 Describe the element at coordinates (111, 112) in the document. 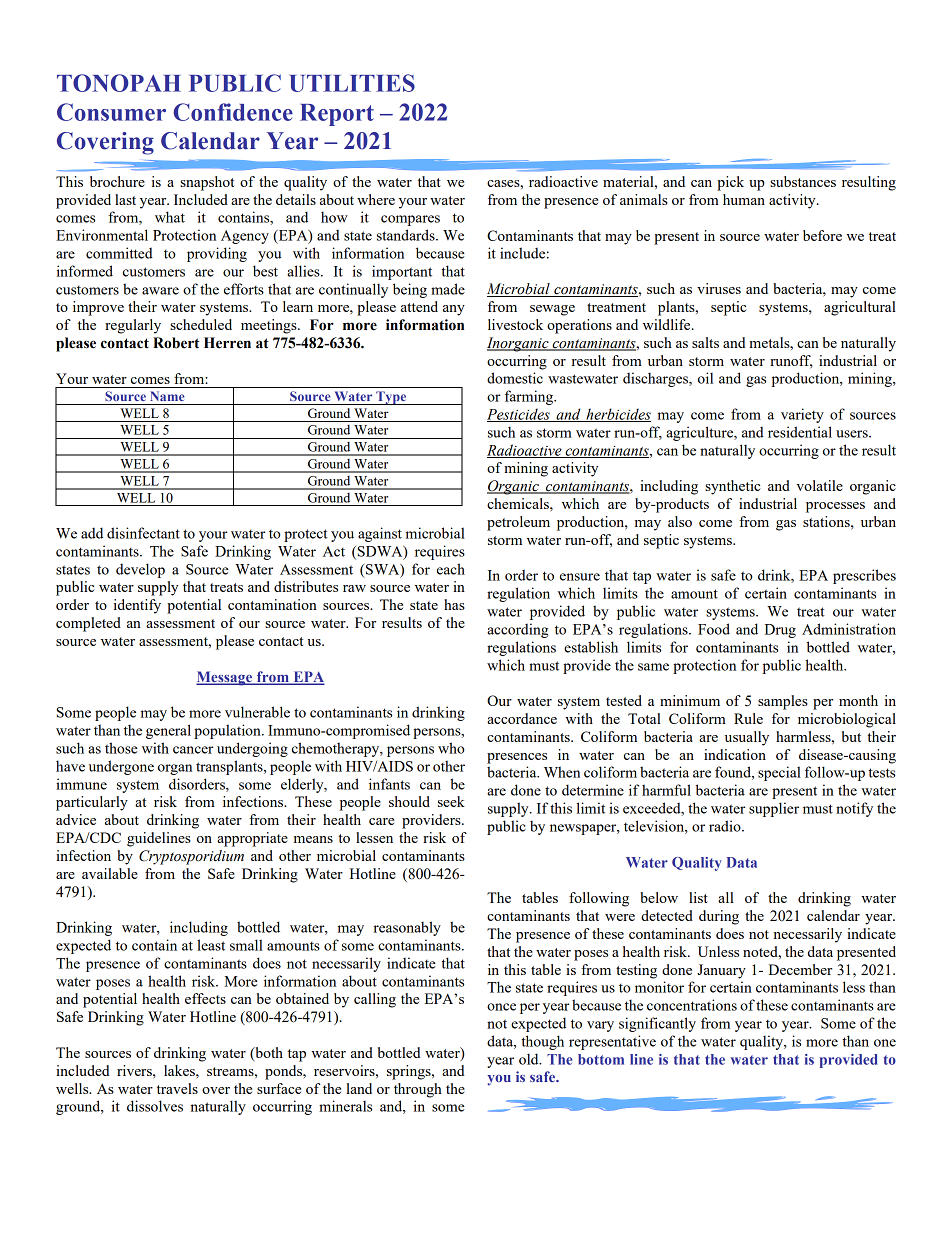

I see `Consumer` at that location.
